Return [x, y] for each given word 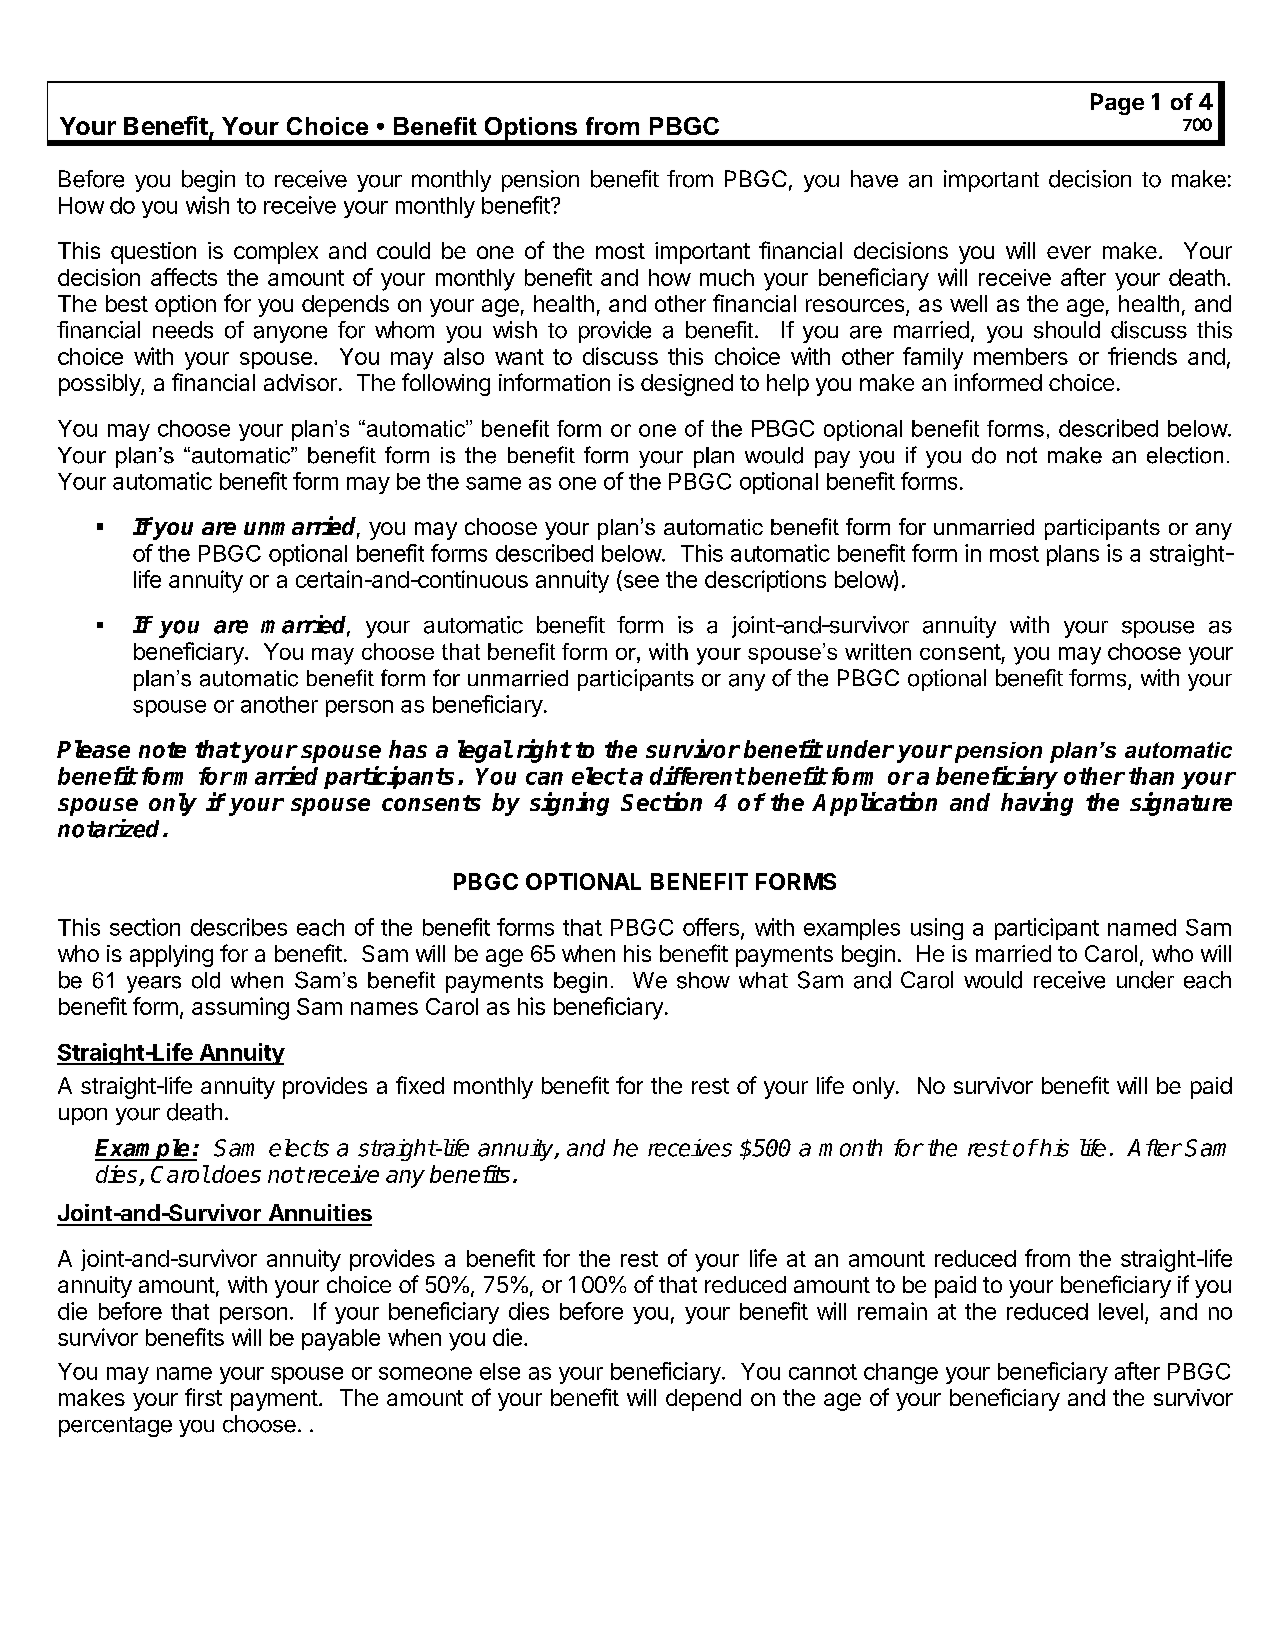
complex [276, 253]
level [1121, 1311]
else [500, 1371]
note [162, 750]
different [697, 775]
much [727, 277]
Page [1117, 104]
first [203, 1397]
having [1037, 804]
